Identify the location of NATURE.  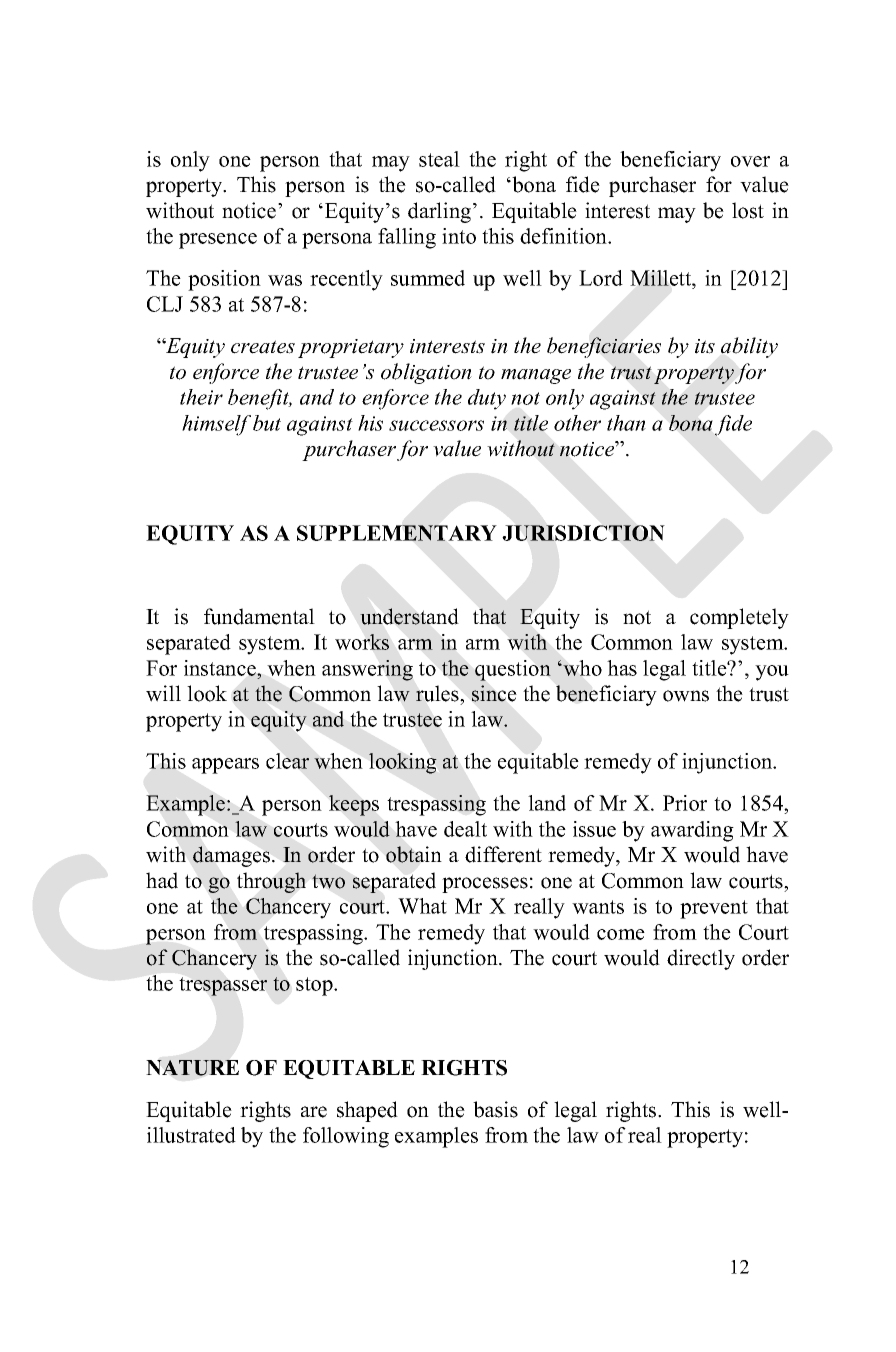
(192, 1068).
